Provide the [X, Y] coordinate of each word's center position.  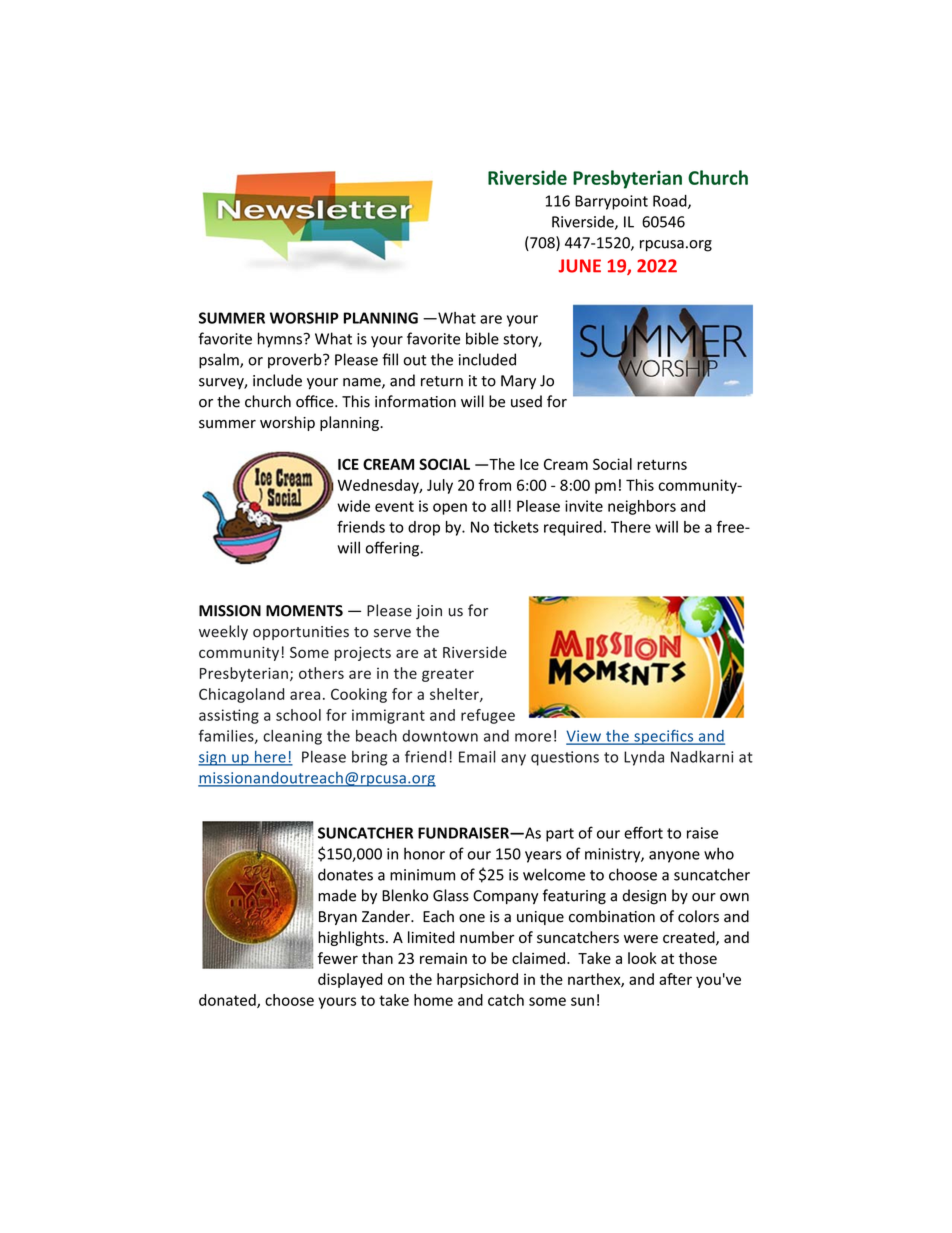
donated [228, 1001]
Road [671, 202]
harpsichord [477, 980]
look [642, 958]
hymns [280, 340]
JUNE [580, 266]
